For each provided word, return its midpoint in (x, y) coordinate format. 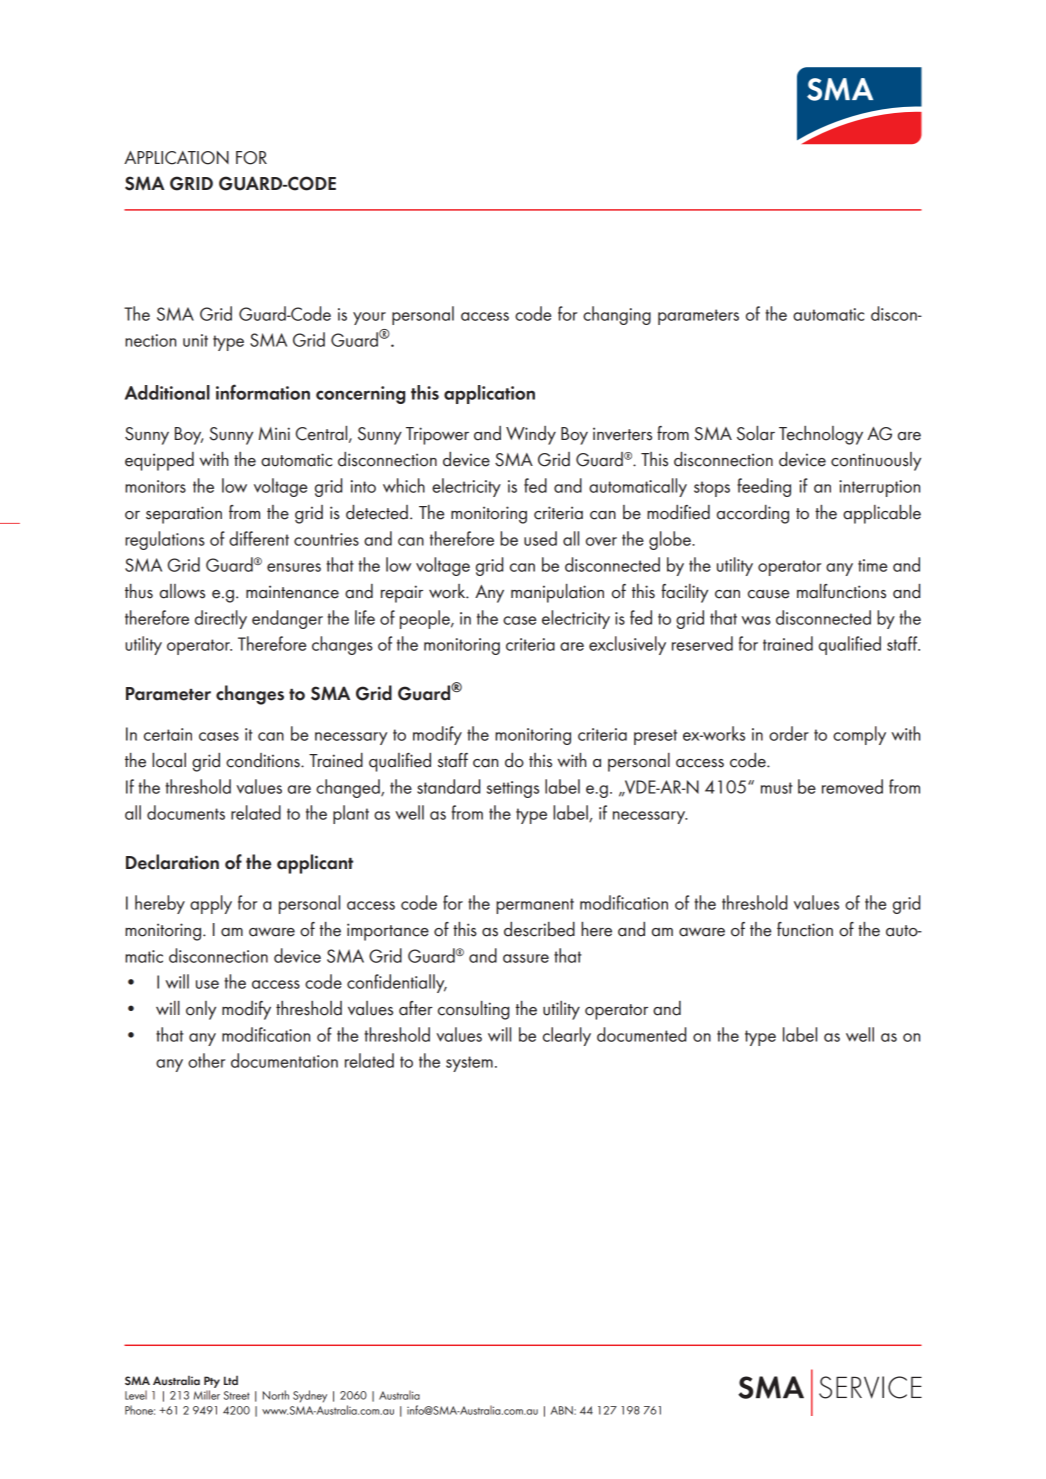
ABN (563, 1410)
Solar (756, 433)
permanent (535, 906)
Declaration (172, 862)
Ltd (231, 1380)
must (777, 788)
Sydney (310, 1396)
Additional (167, 392)
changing (617, 315)
